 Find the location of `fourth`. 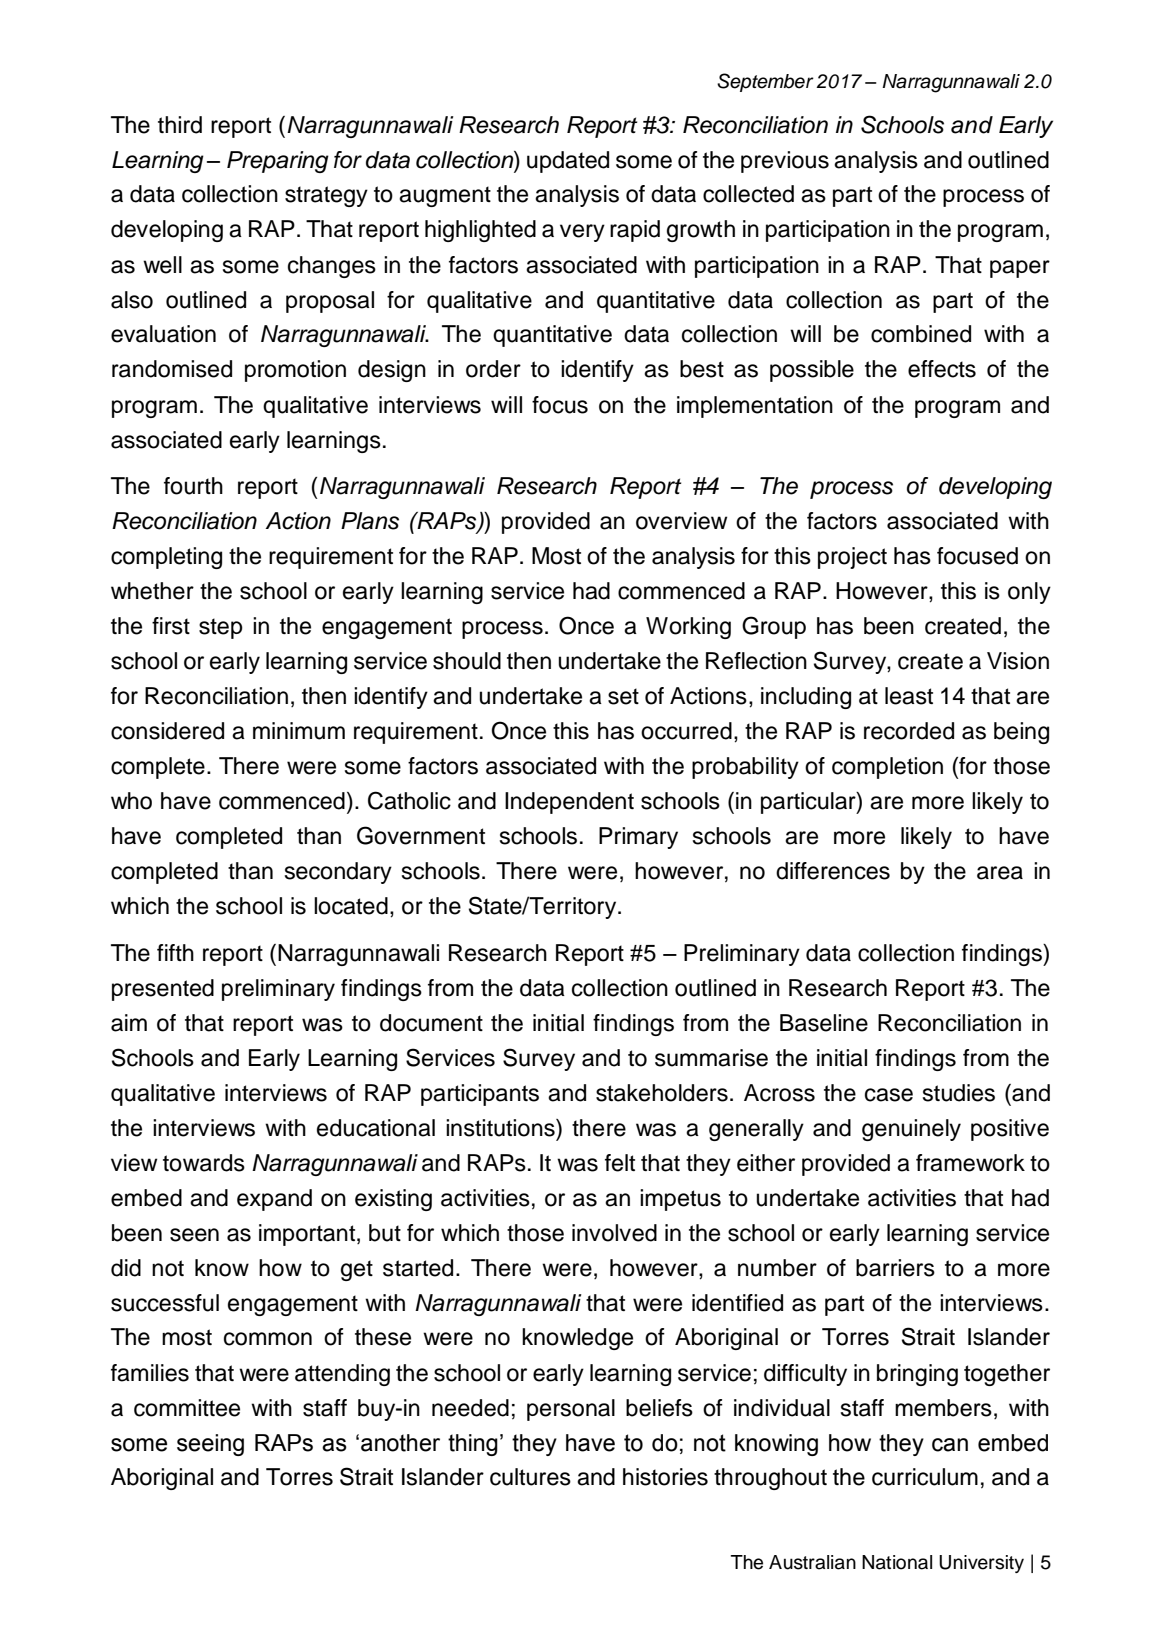

fourth is located at coordinates (193, 486).
